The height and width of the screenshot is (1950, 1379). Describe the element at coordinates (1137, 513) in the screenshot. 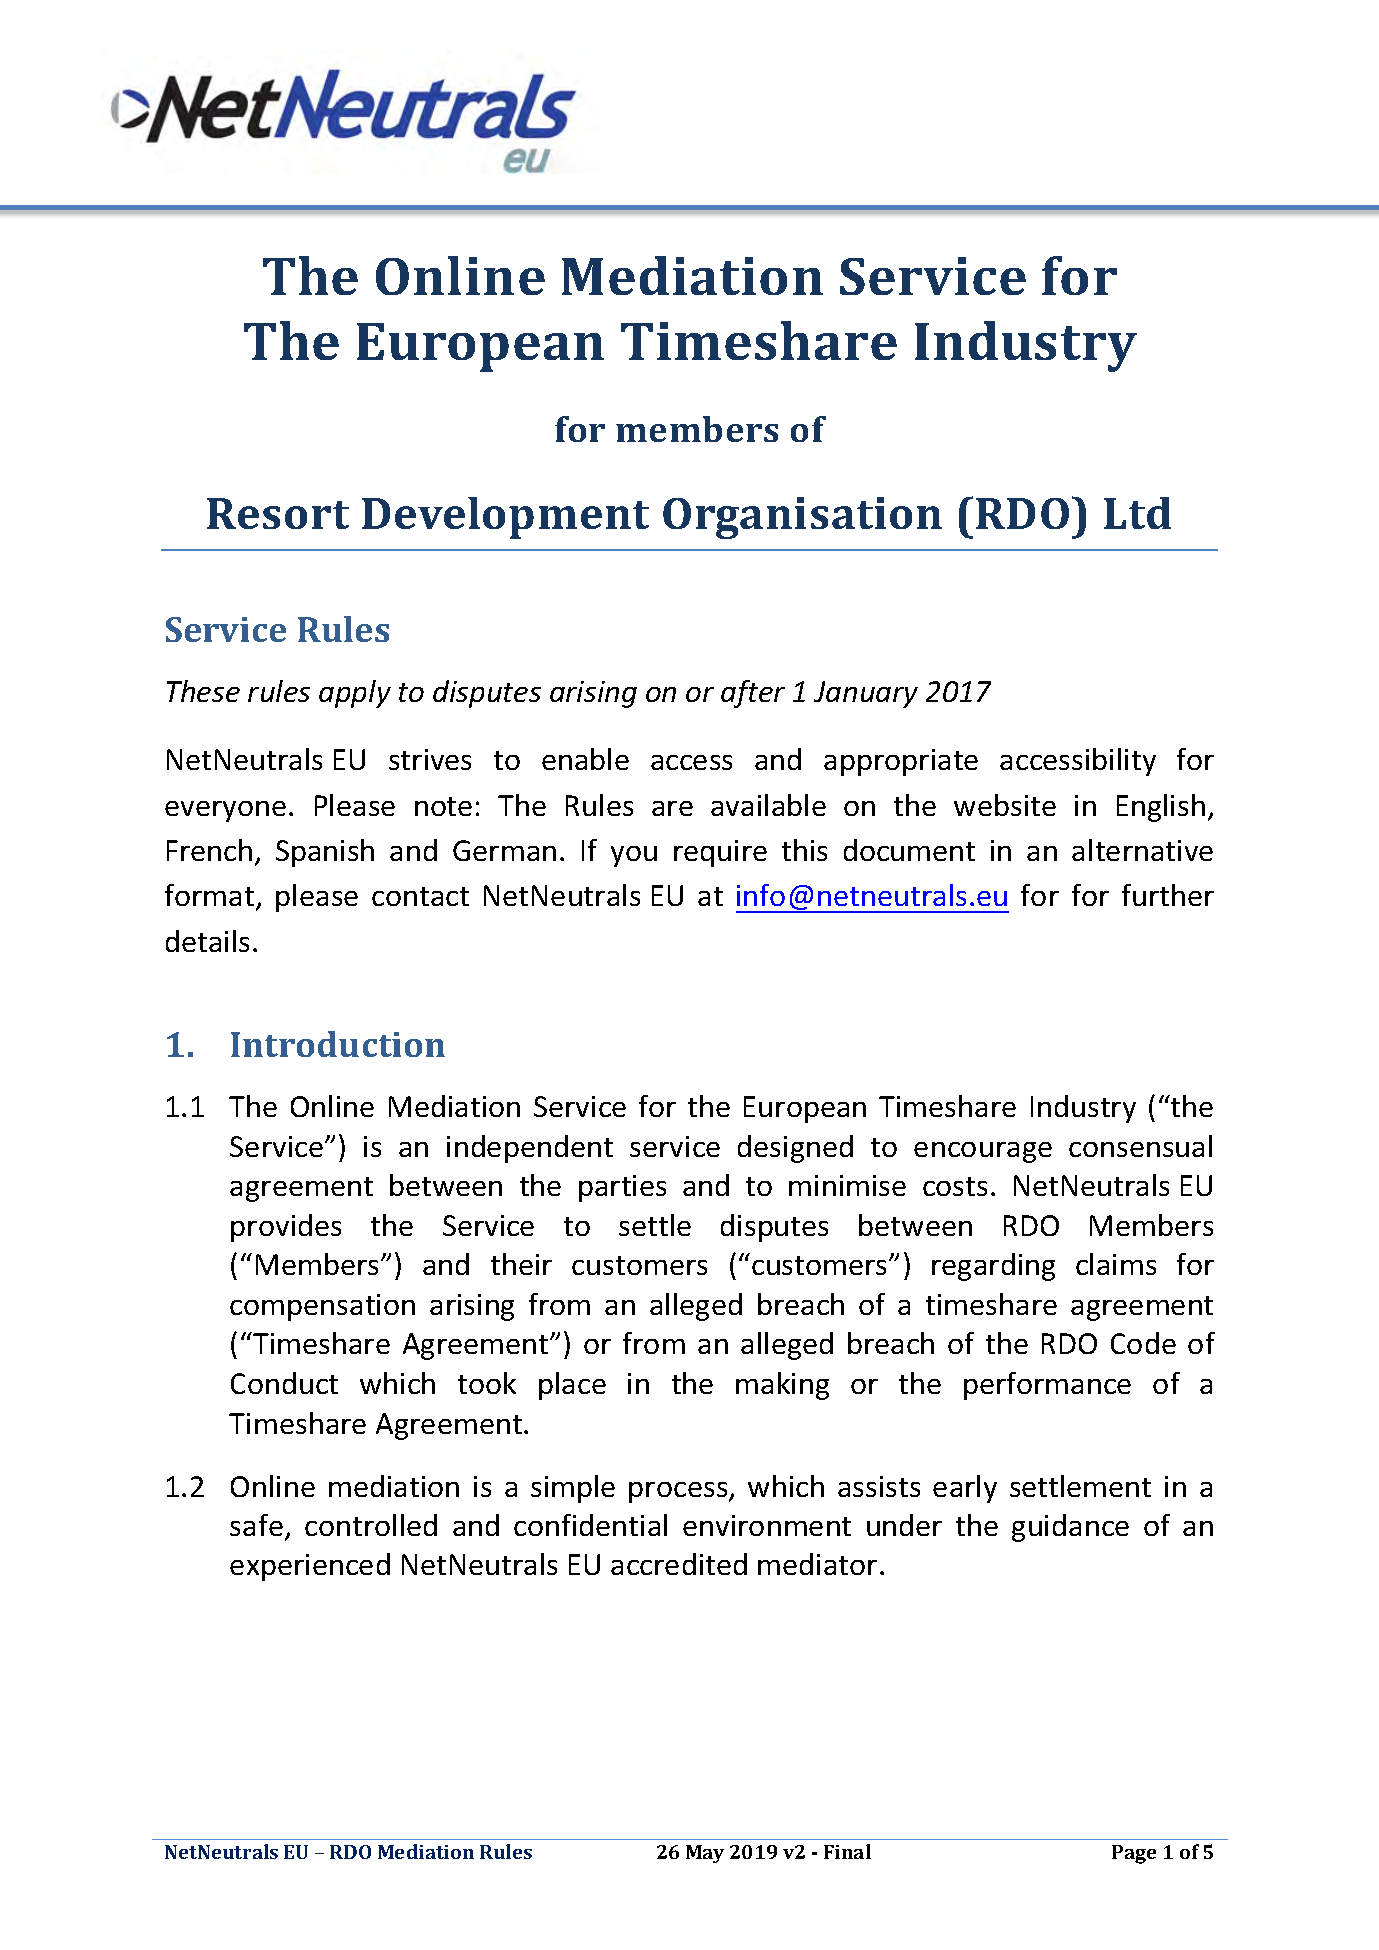

I see `Ltd` at that location.
